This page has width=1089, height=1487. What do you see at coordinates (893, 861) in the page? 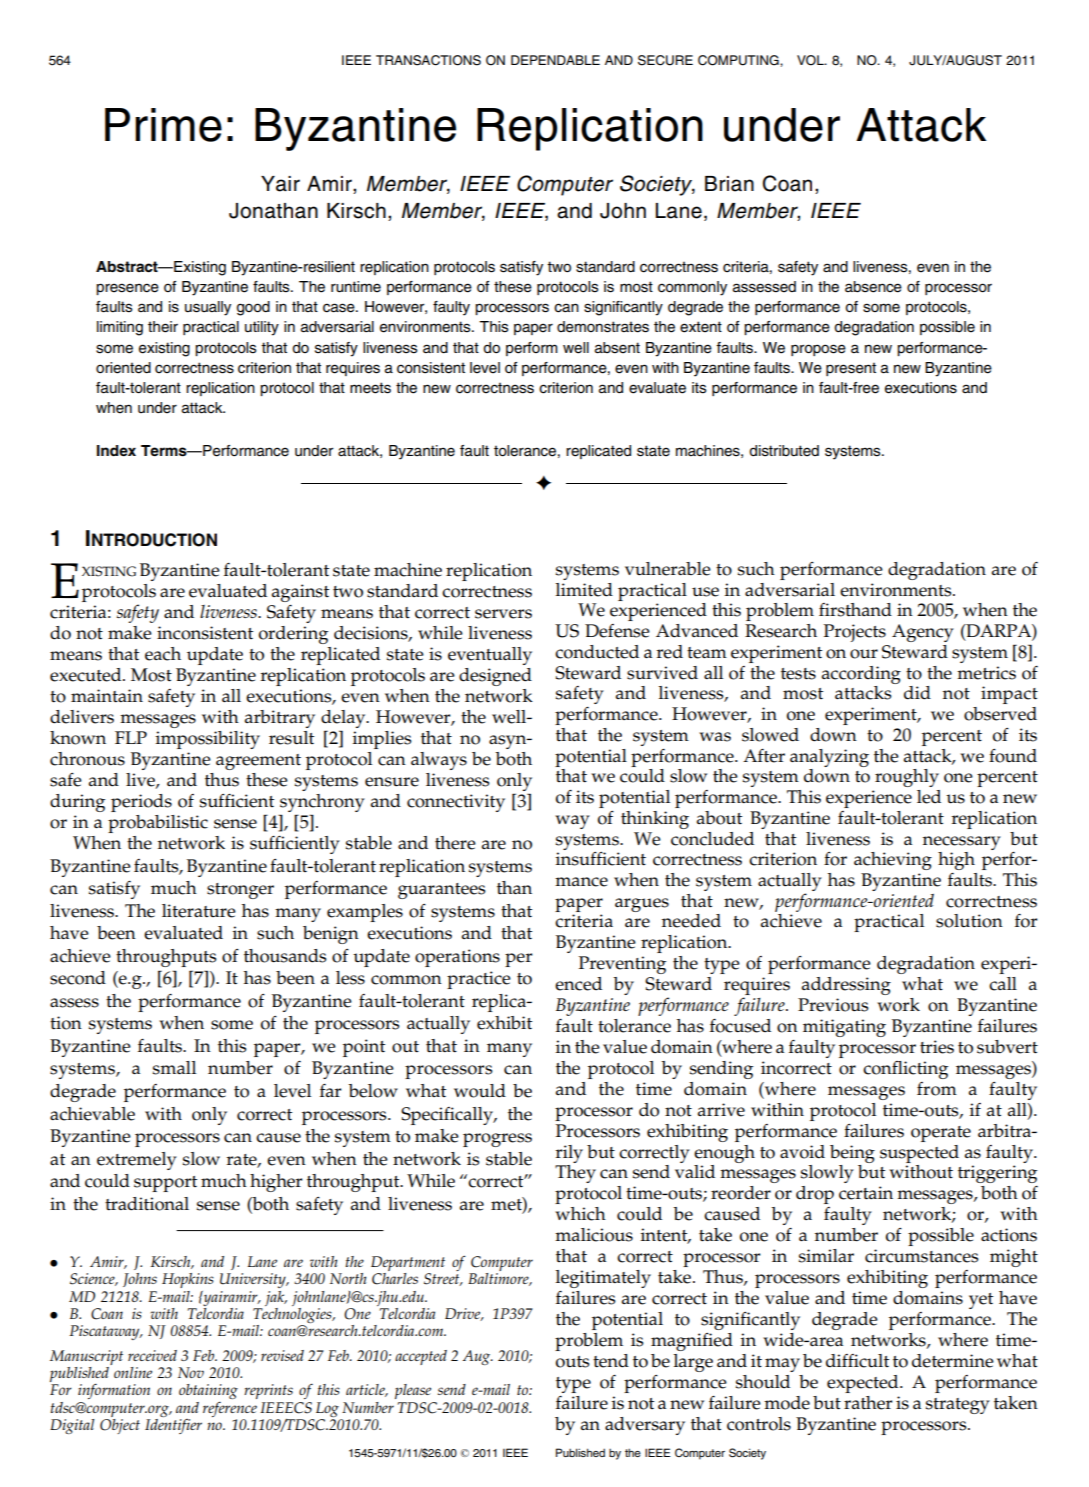
I see `achieving` at bounding box center [893, 861].
